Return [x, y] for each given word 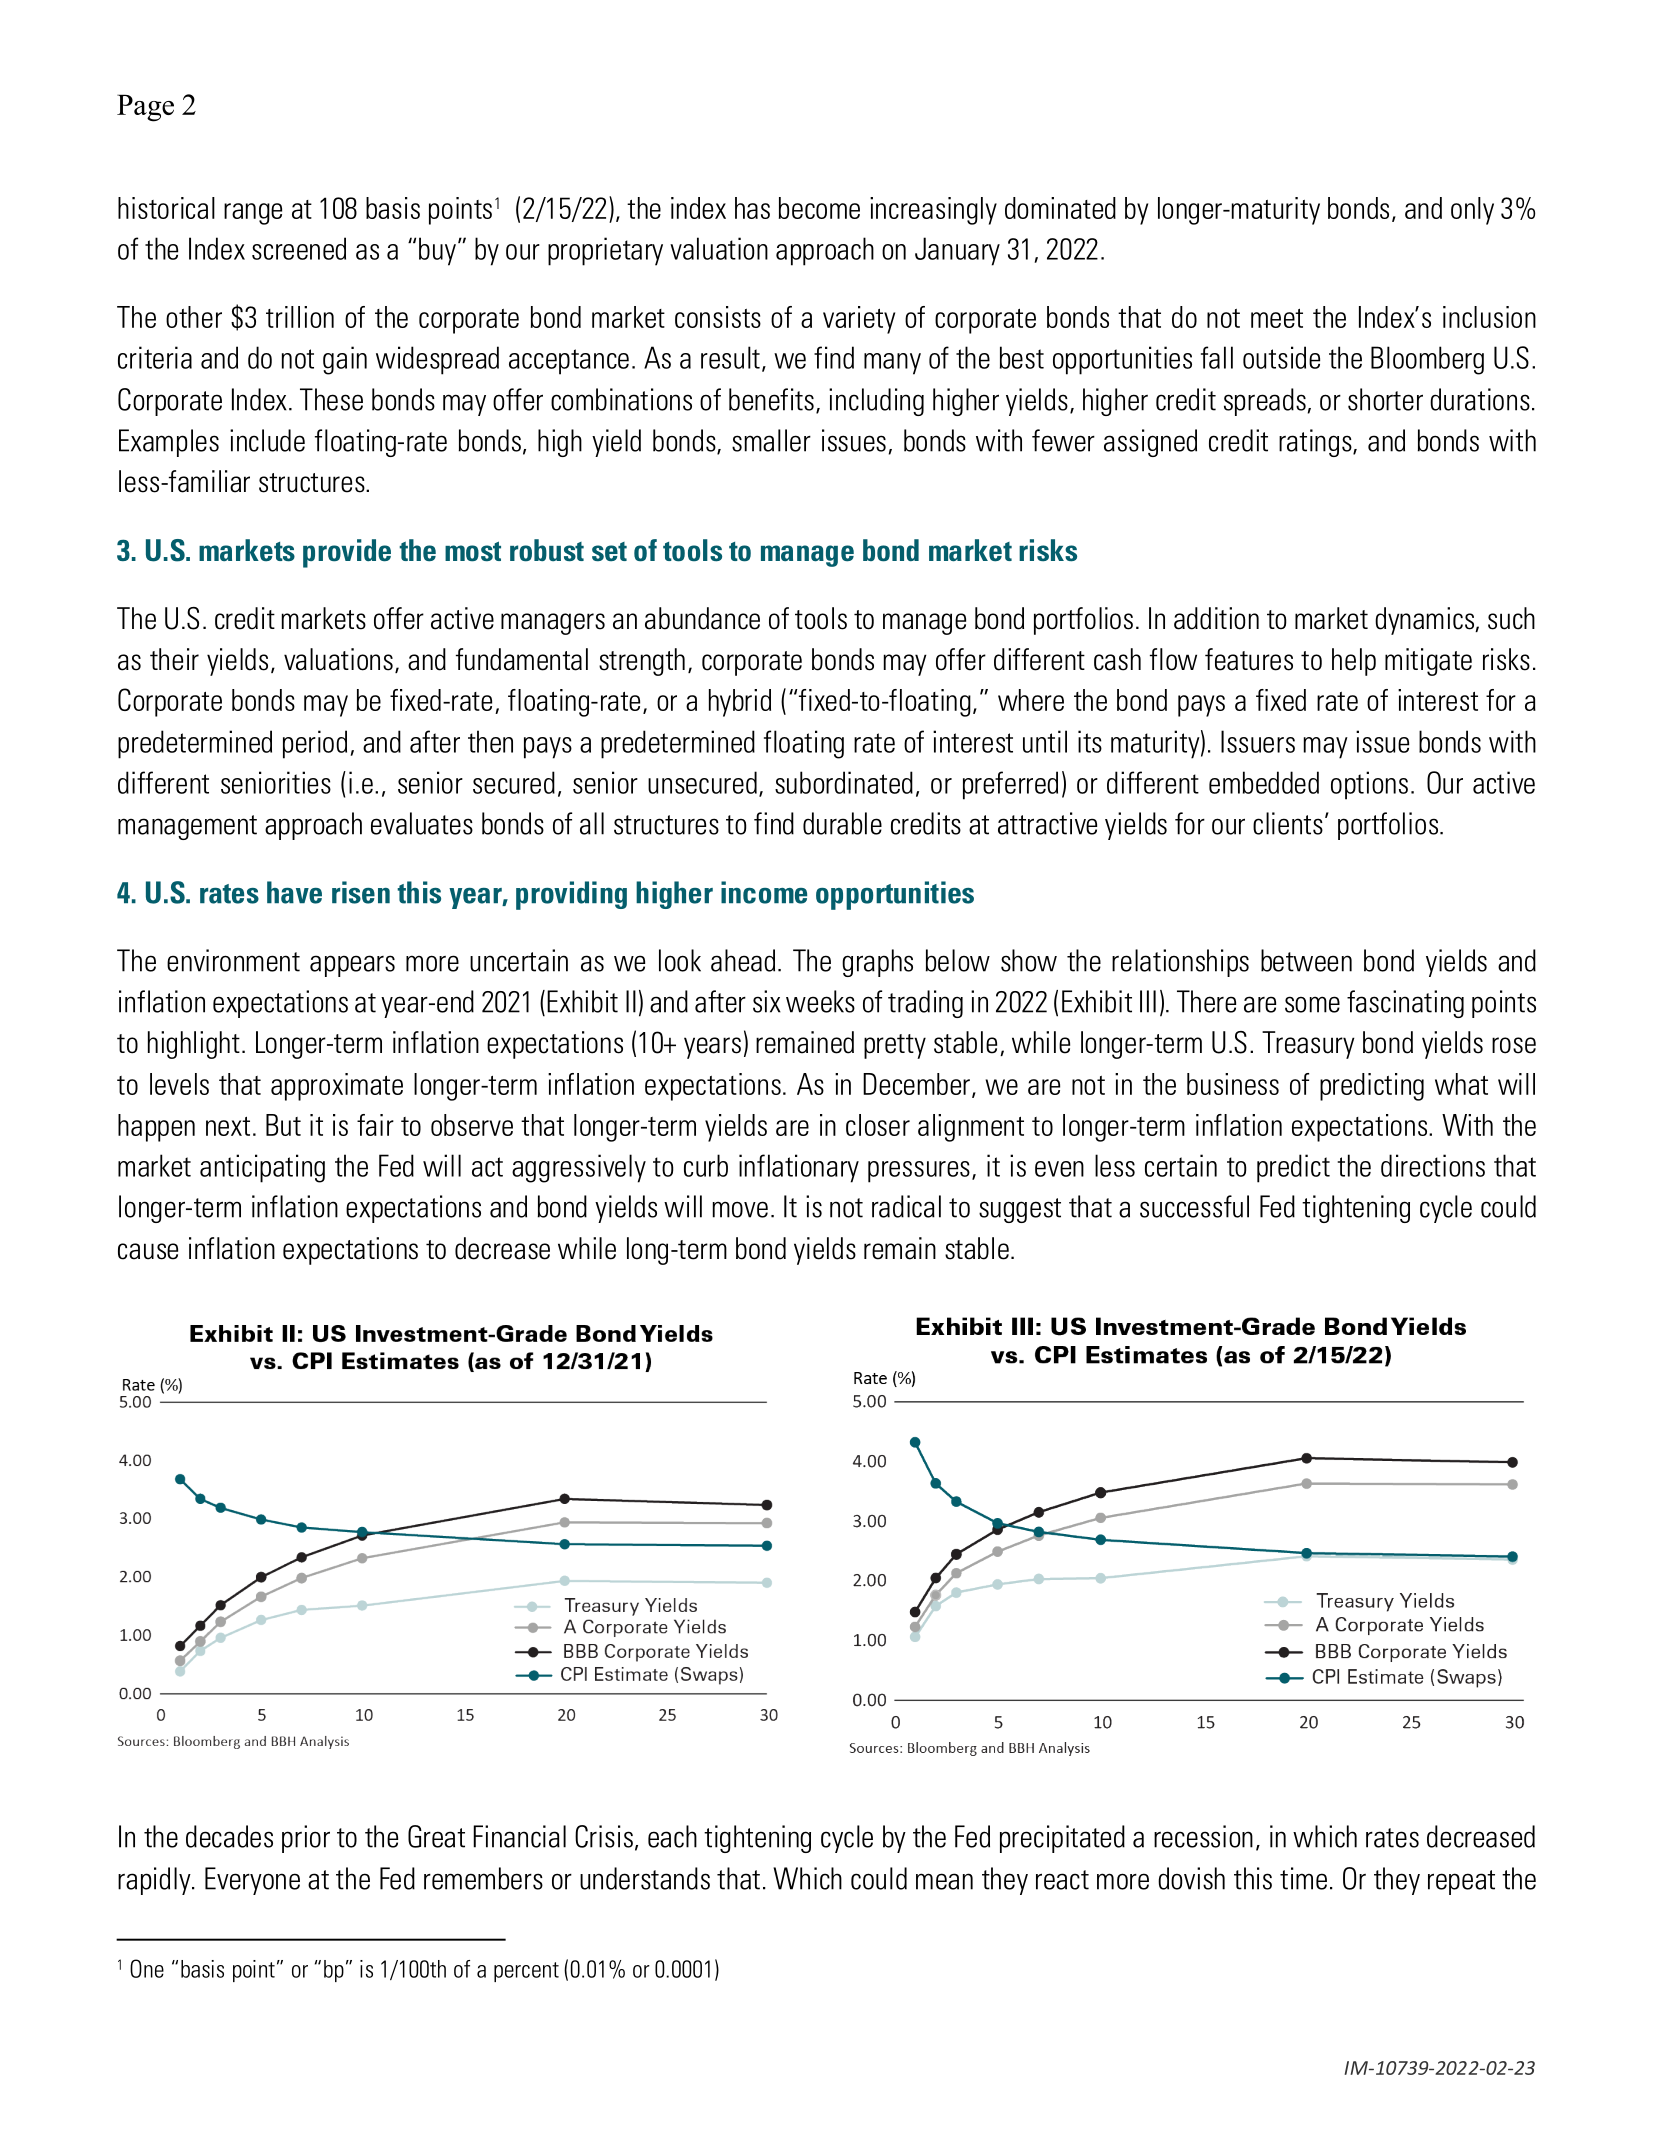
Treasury [1308, 1045]
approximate [337, 1087]
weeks [820, 1001]
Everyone [252, 1881]
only [1472, 211]
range [253, 214]
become [819, 208]
